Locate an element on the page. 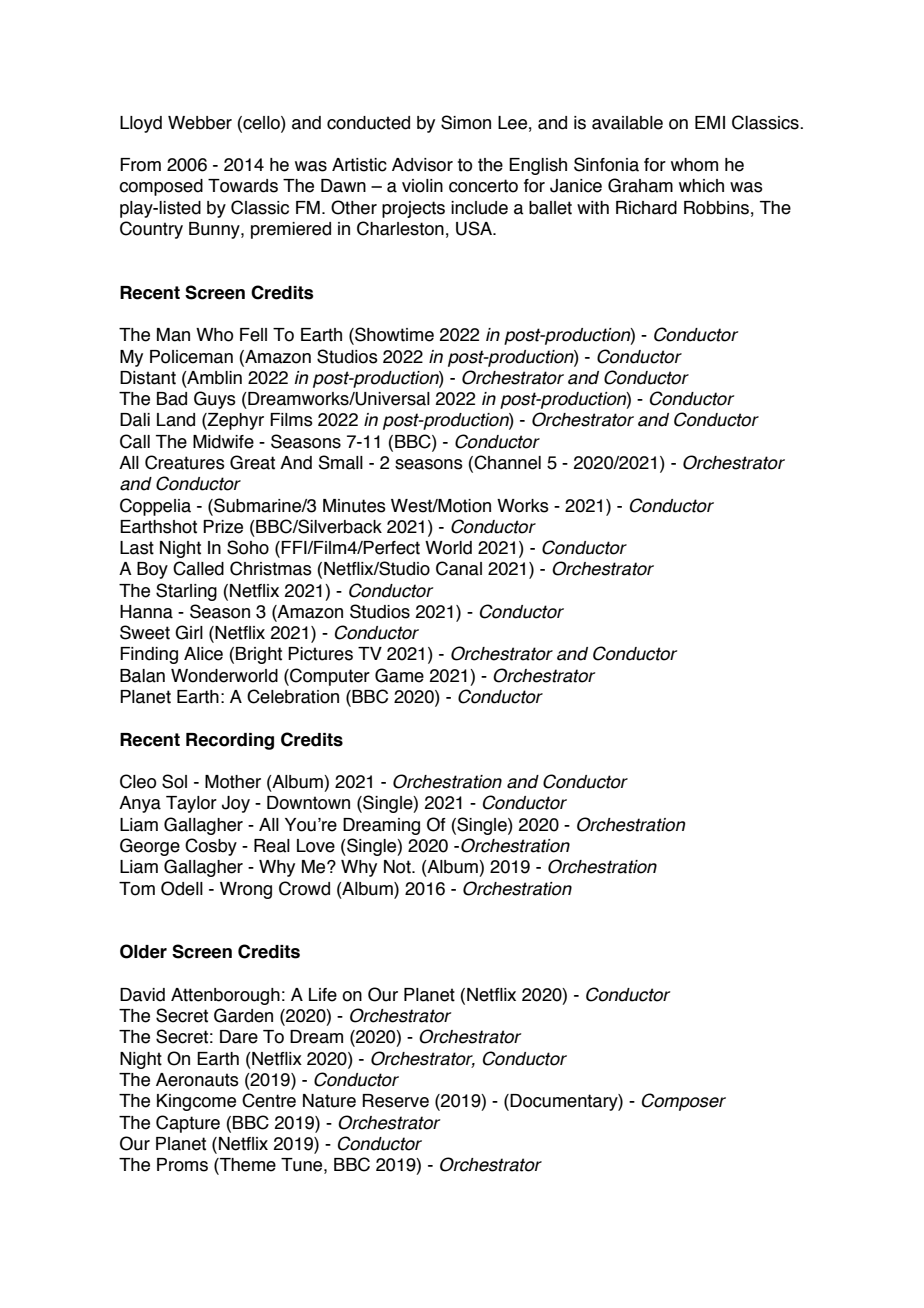 Image resolution: width=924 pixels, height=1308 pixels. Capture is located at coordinates (188, 1124).
